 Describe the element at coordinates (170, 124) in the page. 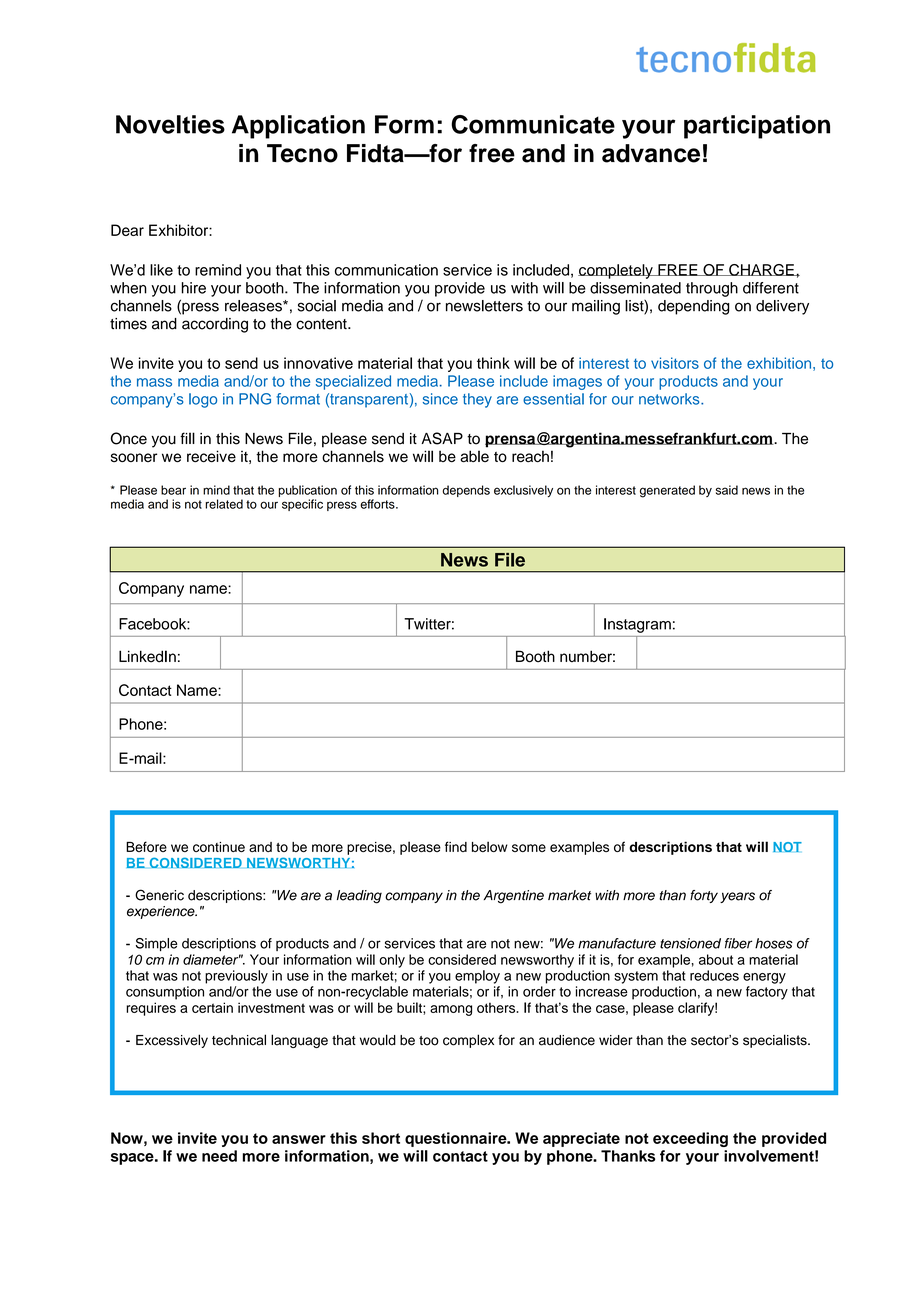

I see `Novelties` at that location.
